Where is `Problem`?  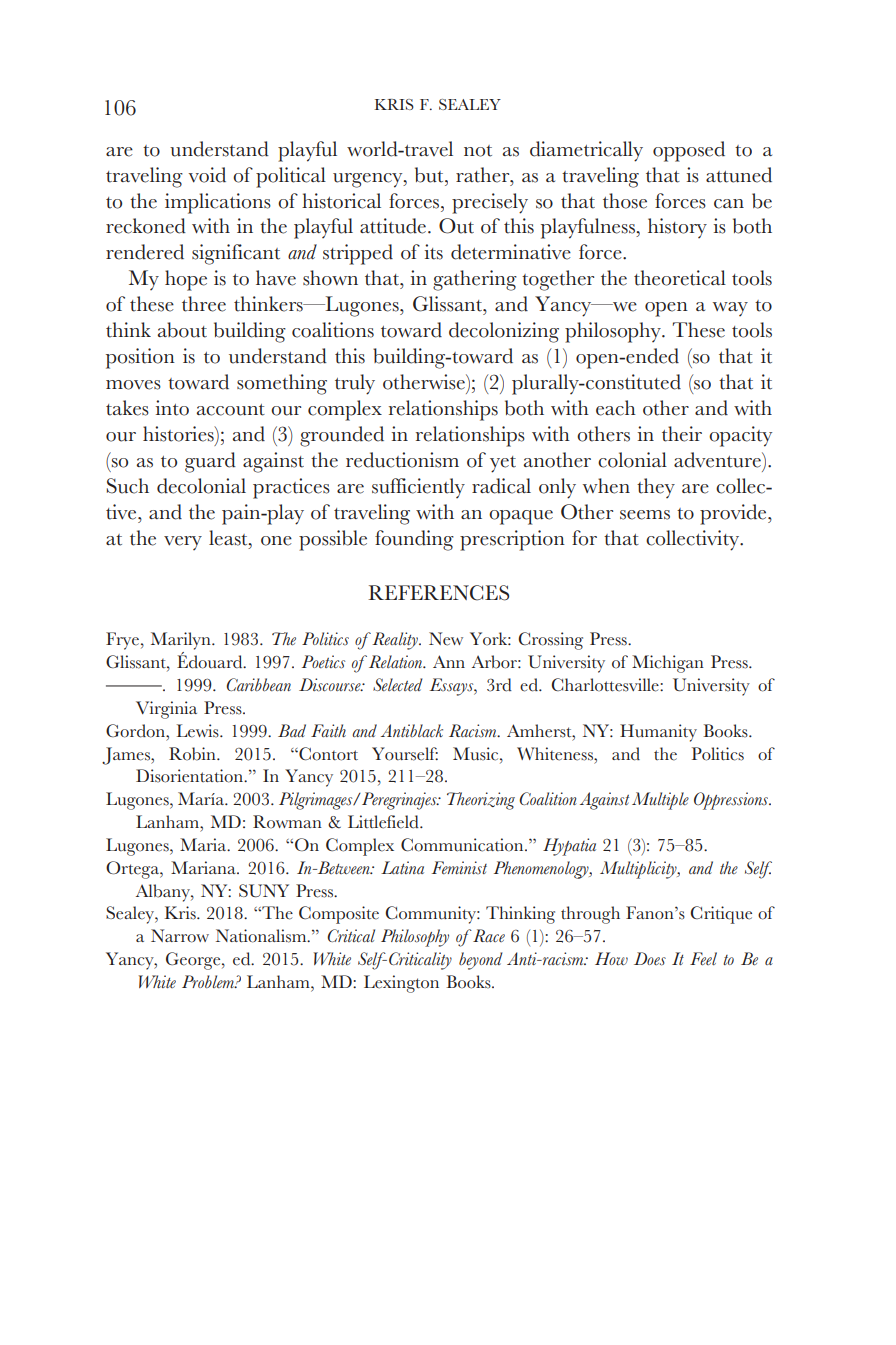 Problem is located at coordinates (209, 981).
